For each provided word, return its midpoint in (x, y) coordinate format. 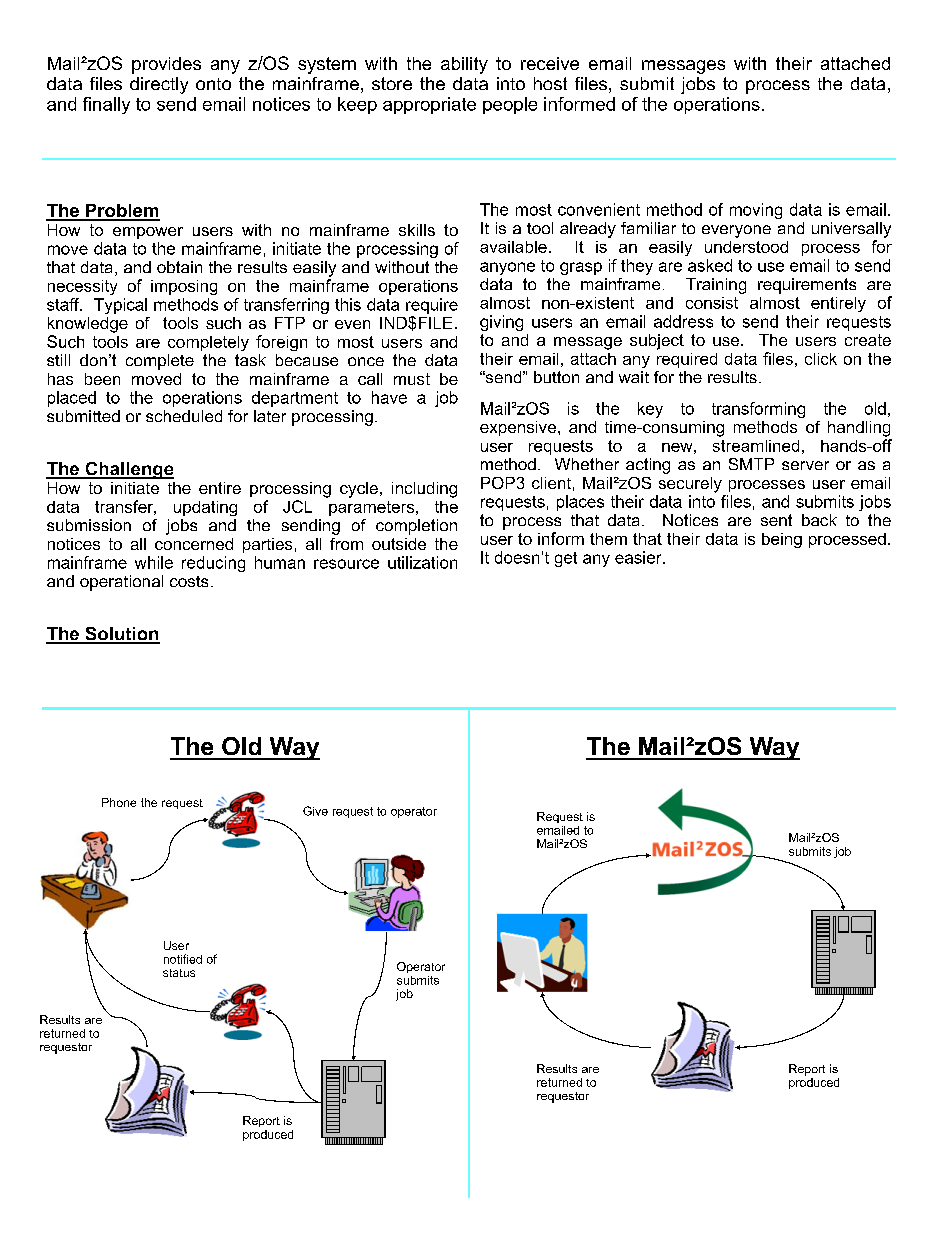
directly (159, 85)
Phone (119, 802)
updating (205, 508)
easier (639, 557)
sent (776, 520)
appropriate (429, 105)
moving (756, 211)
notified (183, 959)
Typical (120, 306)
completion (416, 527)
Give (315, 811)
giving (501, 323)
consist (712, 303)
